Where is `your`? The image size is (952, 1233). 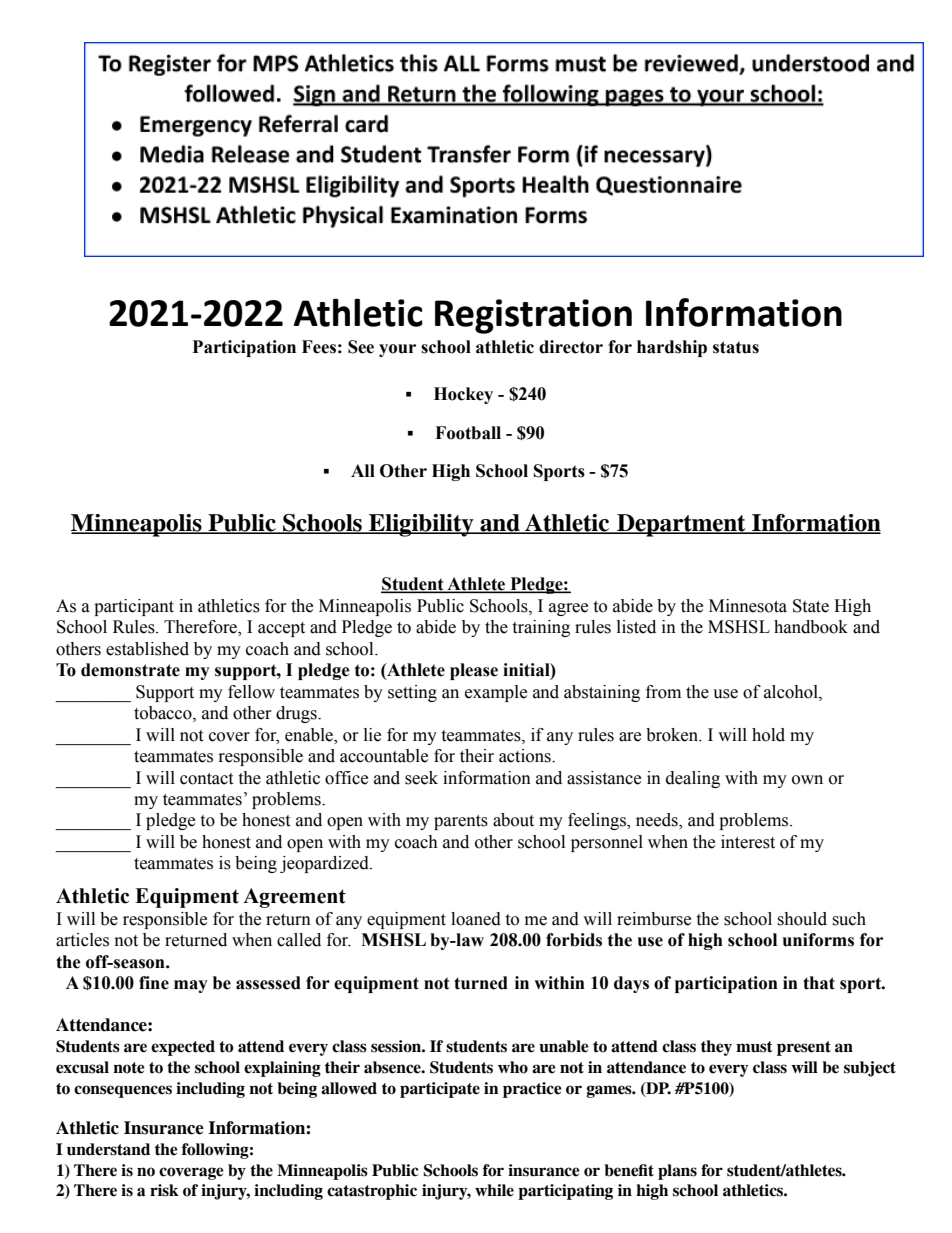 your is located at coordinates (397, 350).
